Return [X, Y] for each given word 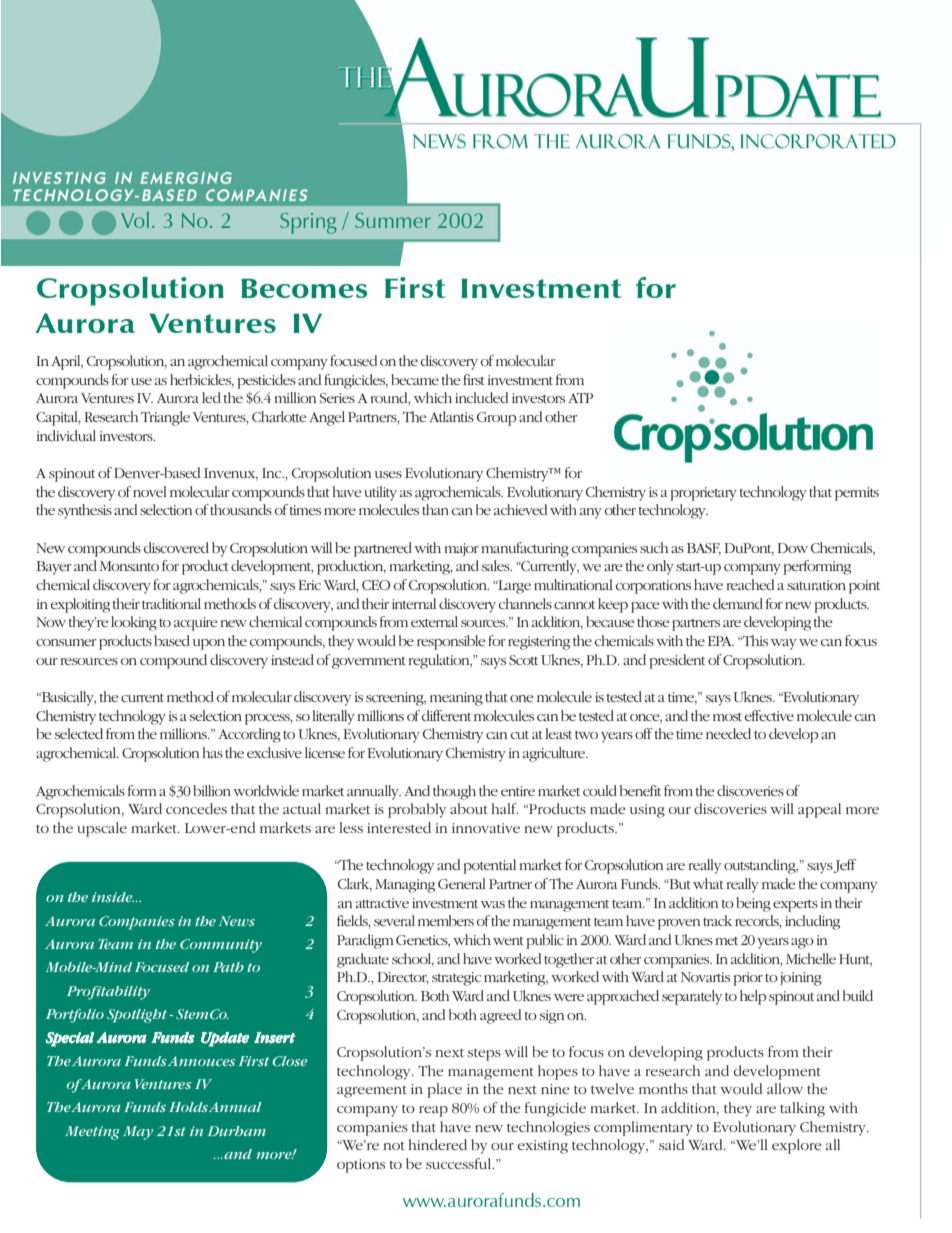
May [138, 1133]
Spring [308, 223]
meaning [456, 699]
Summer [393, 220]
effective [769, 715]
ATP [580, 398]
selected [79, 733]
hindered [437, 1144]
